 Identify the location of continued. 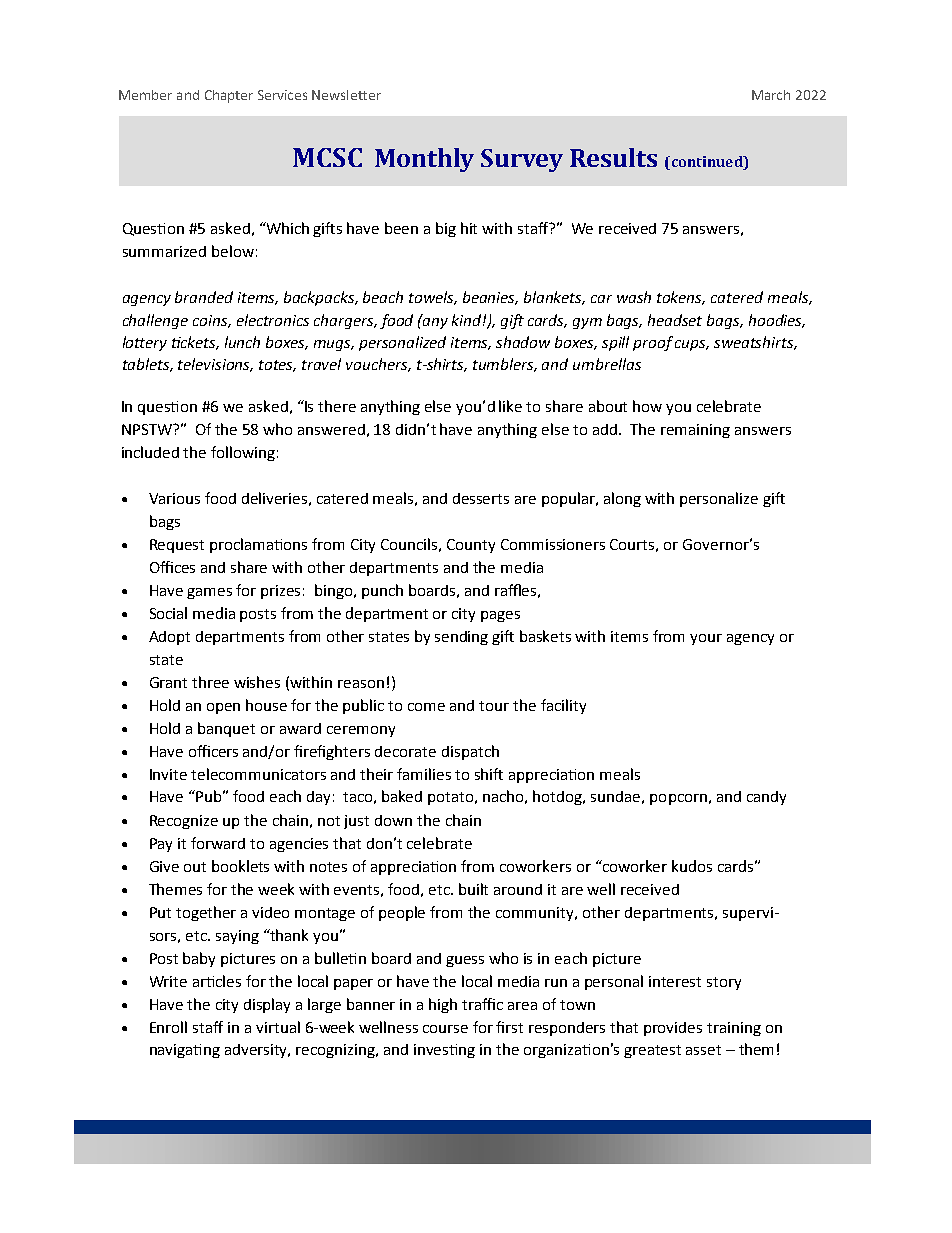
(707, 163).
